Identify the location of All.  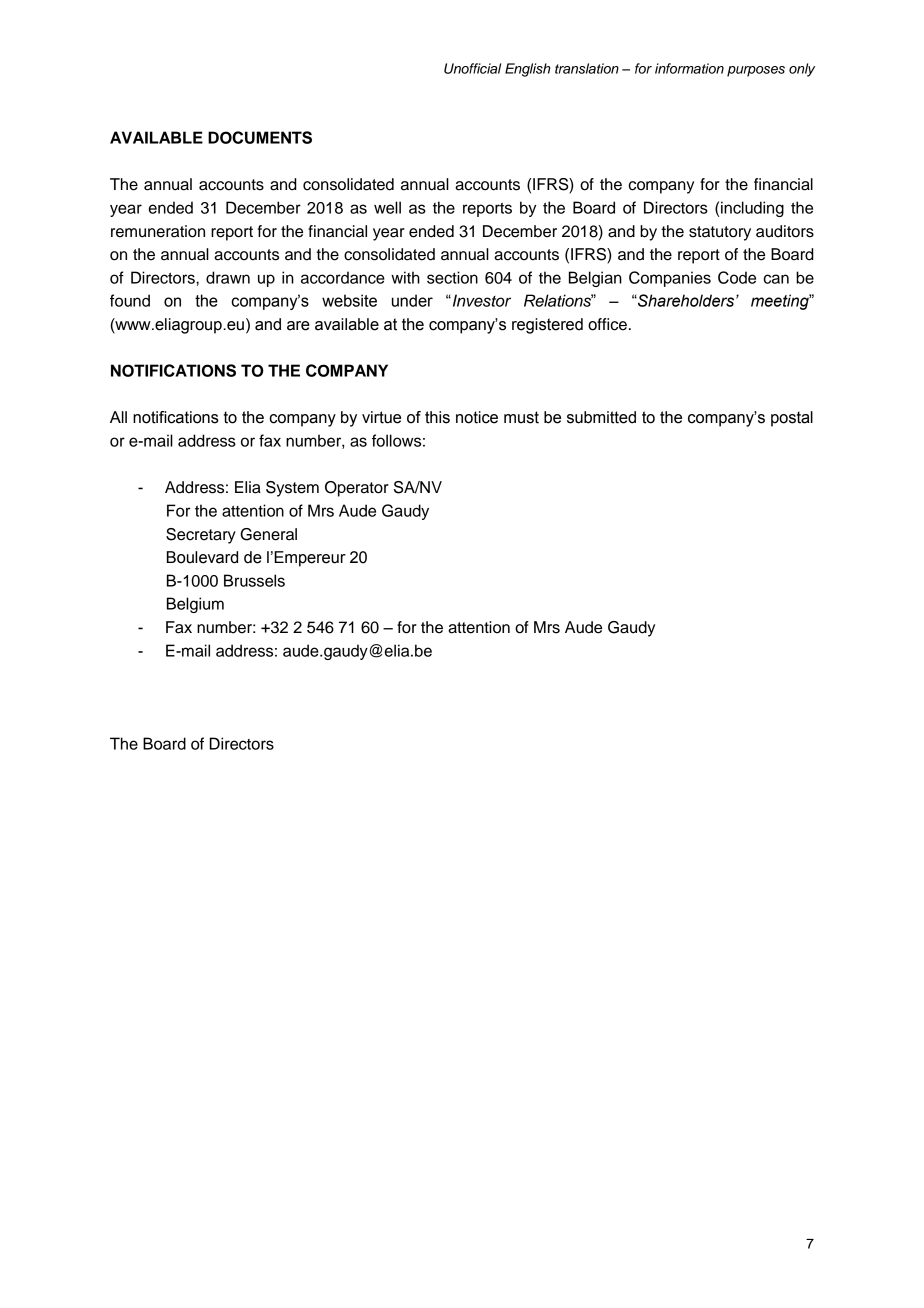
(118, 417).
